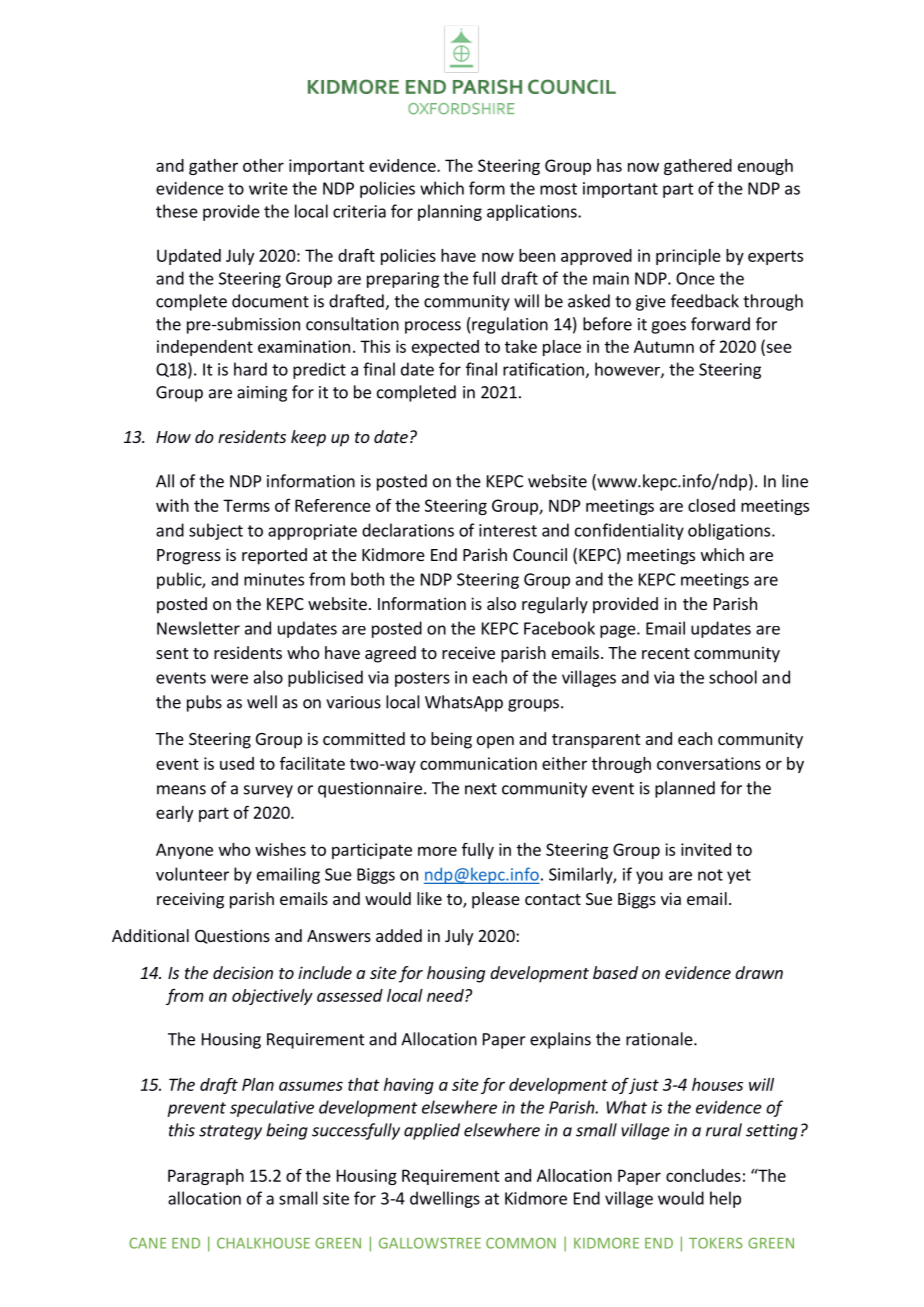  I want to click on applications, so click(533, 212).
